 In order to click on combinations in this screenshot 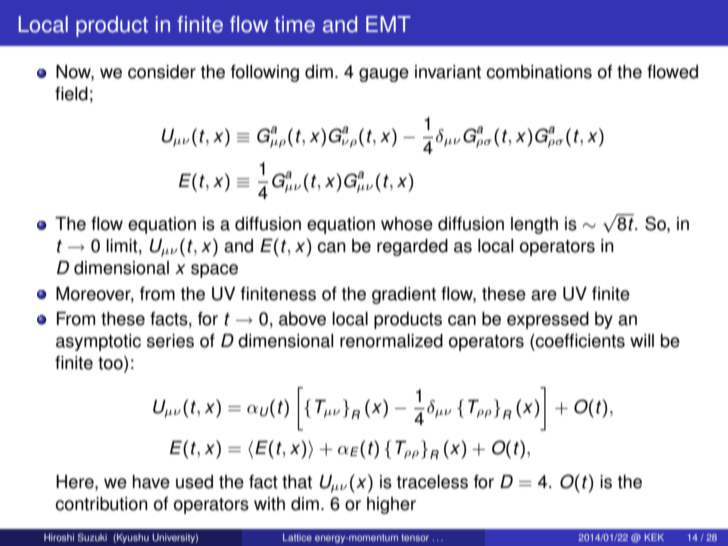, I will do `click(539, 72)`.
